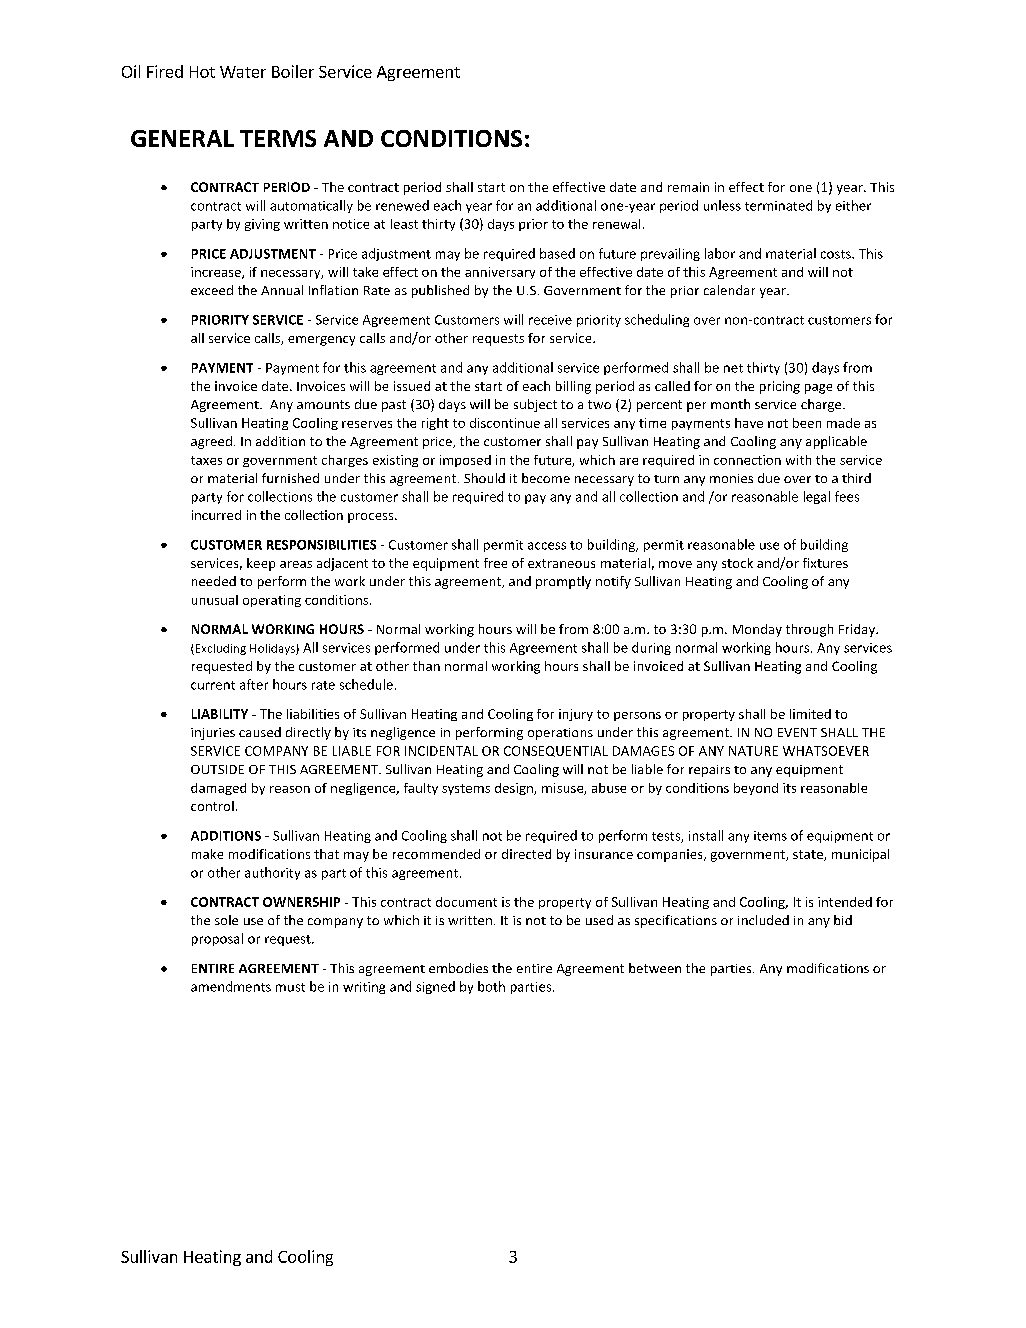 This page has width=1026, height=1328. I want to click on Annual, so click(282, 290).
